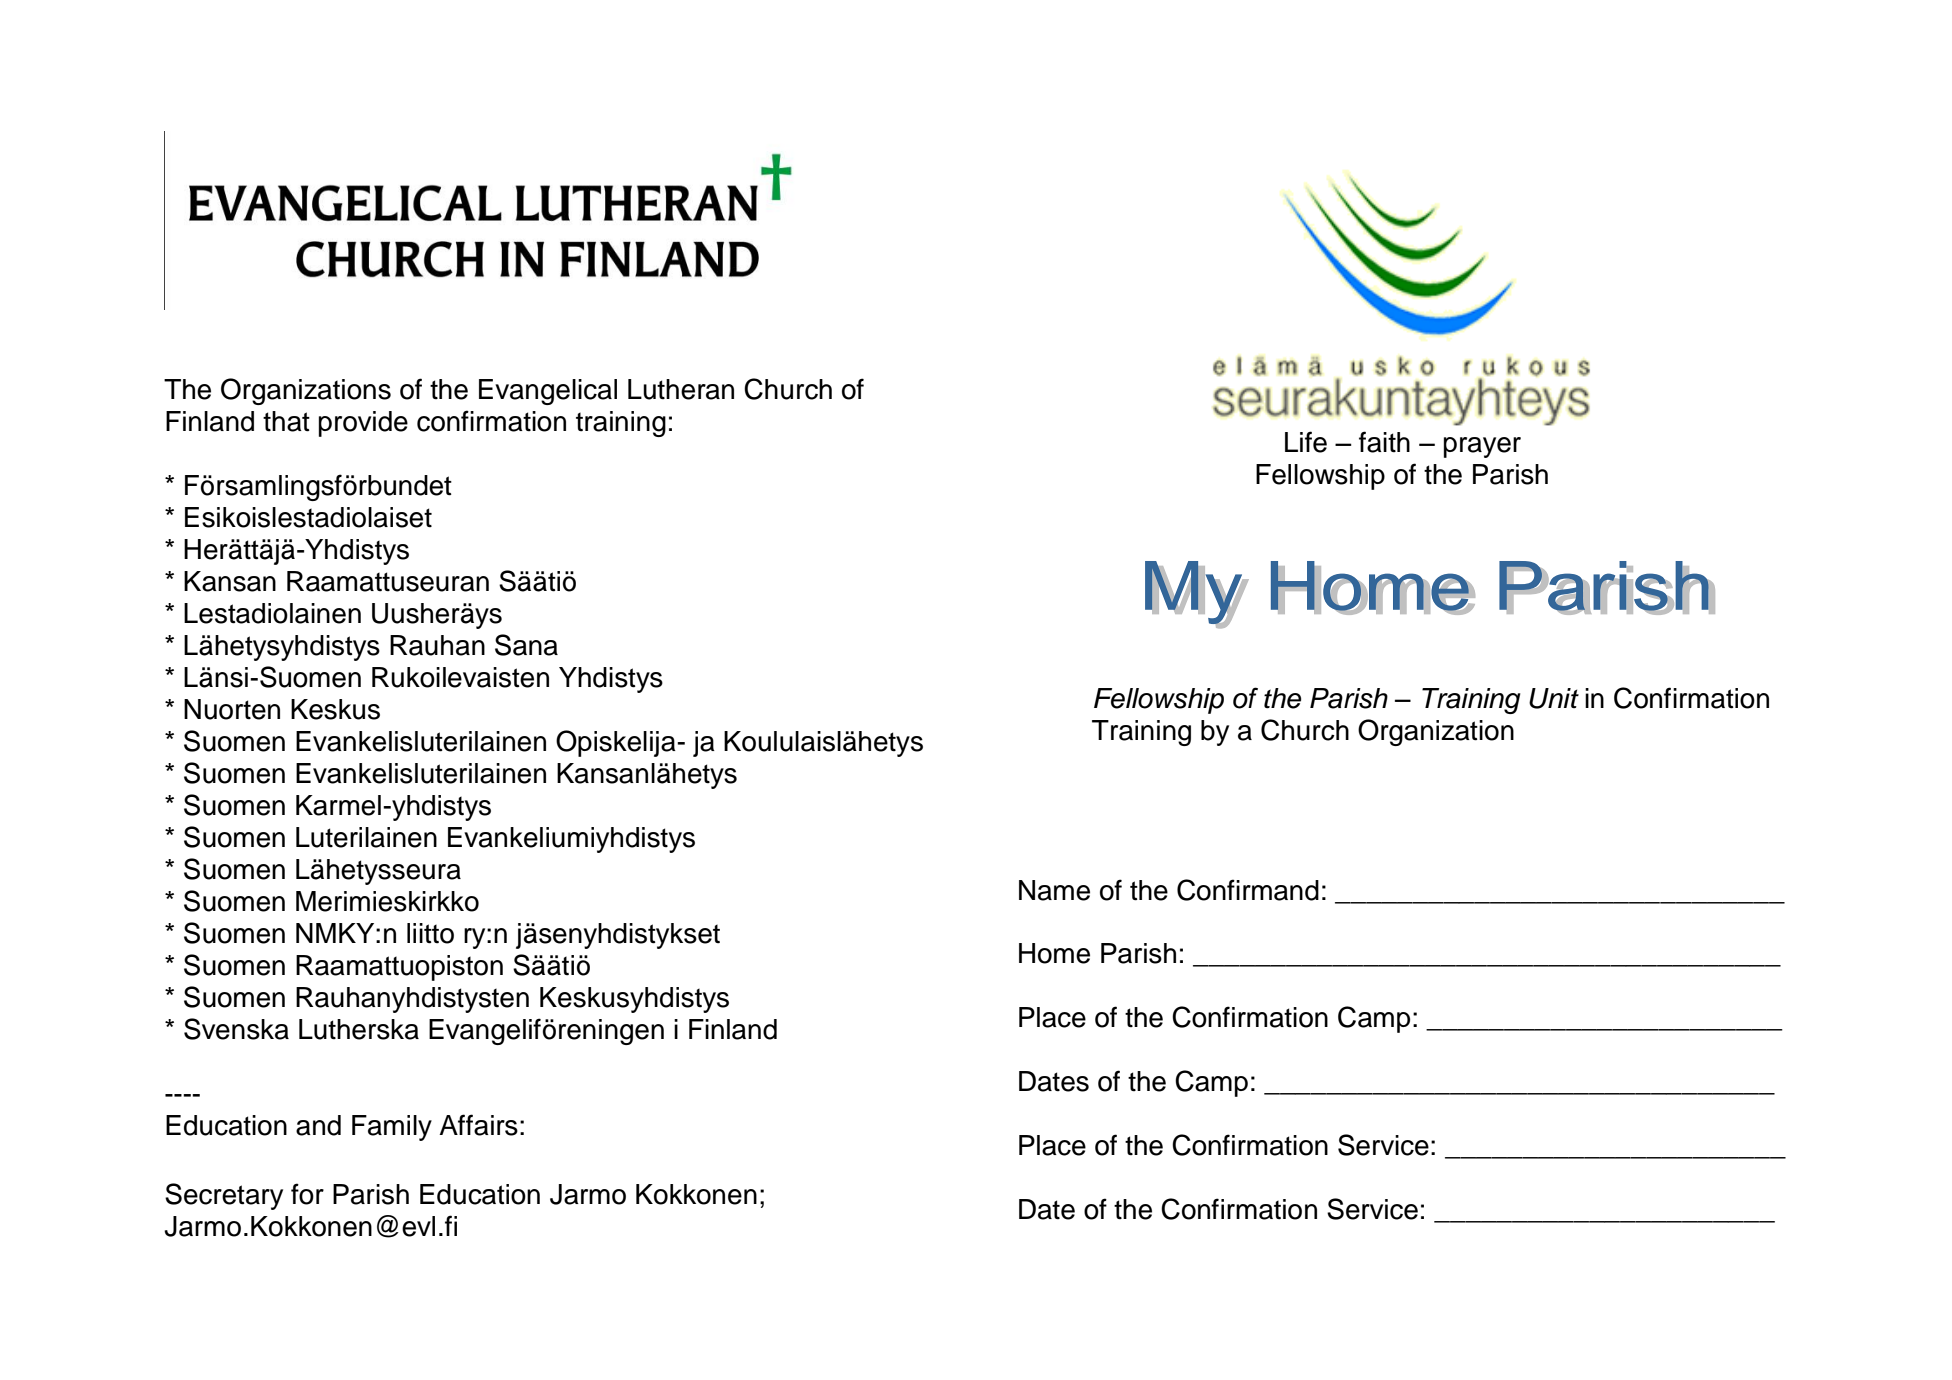  What do you see at coordinates (681, 389) in the document?
I see `Lutheran` at bounding box center [681, 389].
